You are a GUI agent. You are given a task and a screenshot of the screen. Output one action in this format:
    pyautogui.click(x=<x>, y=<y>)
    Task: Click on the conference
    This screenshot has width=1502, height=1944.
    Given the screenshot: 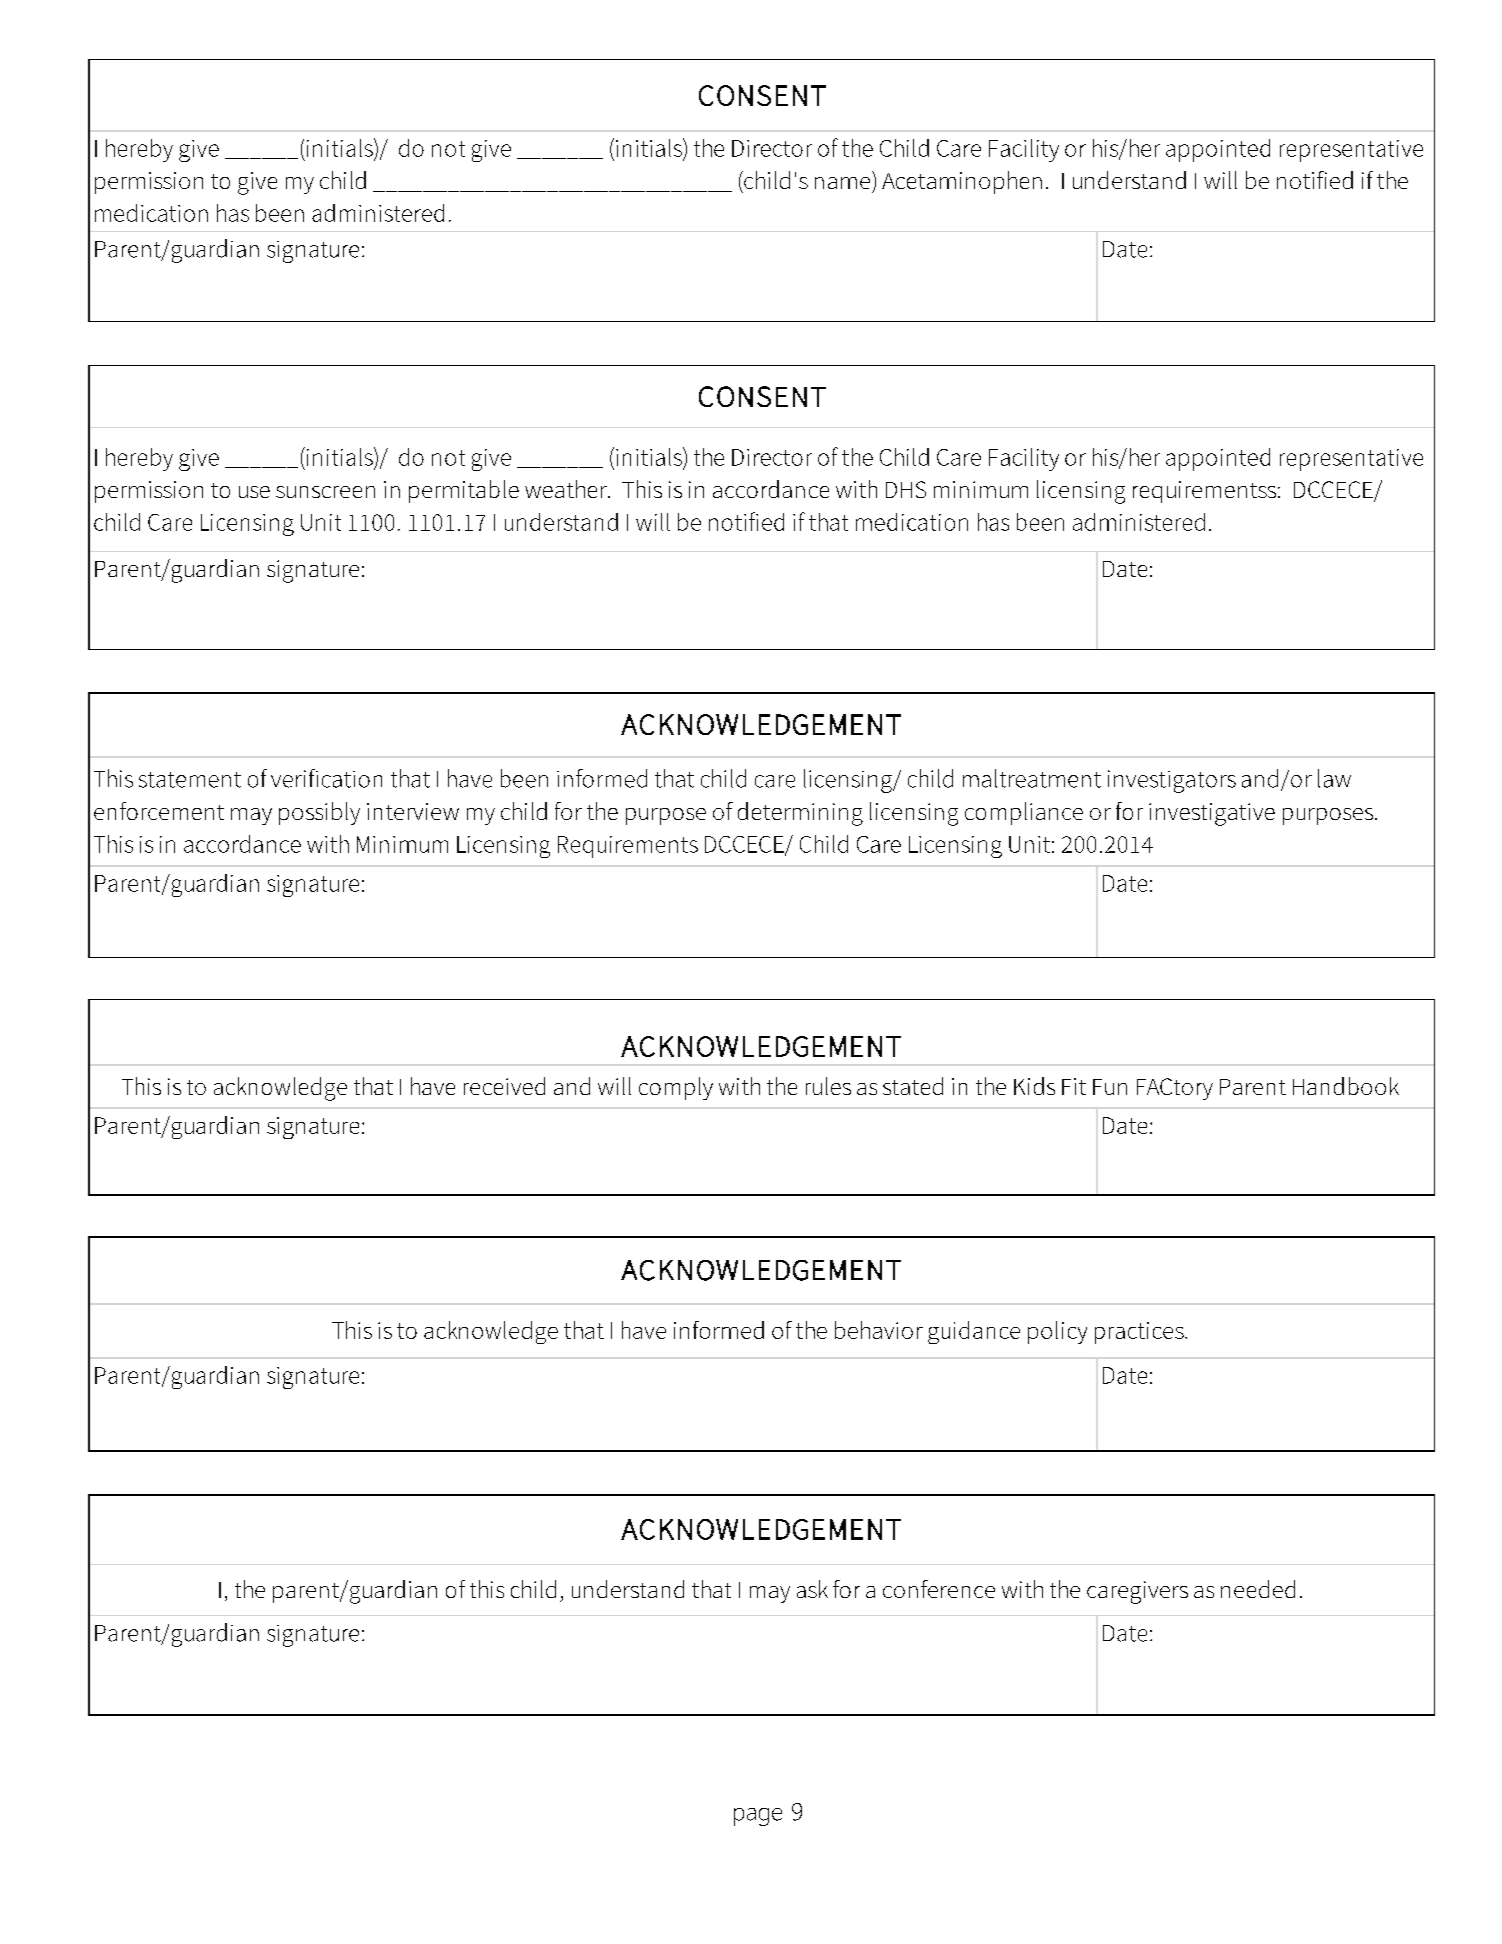 What is the action you would take?
    pyautogui.click(x=939, y=1589)
